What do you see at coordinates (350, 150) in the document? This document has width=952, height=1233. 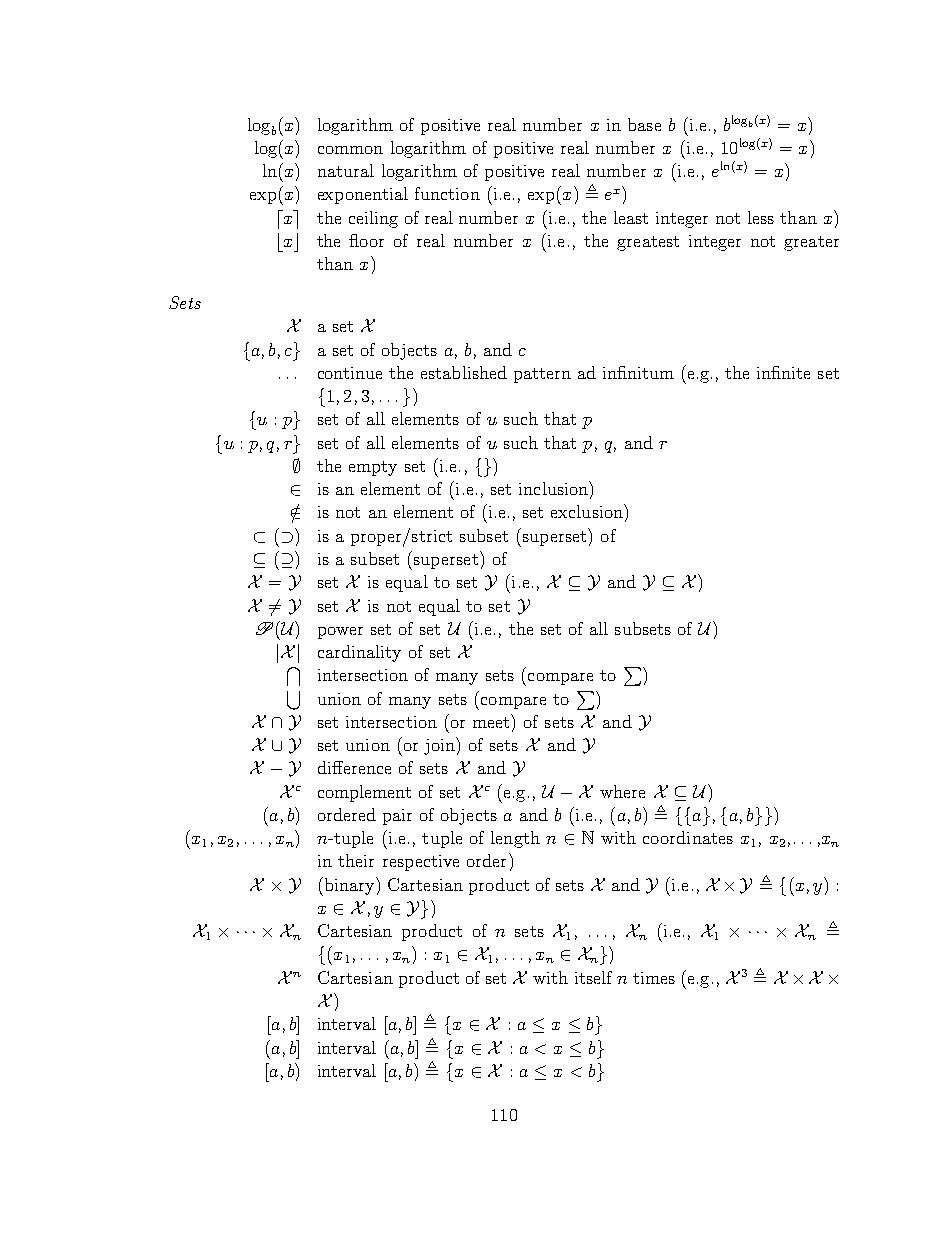 I see `common` at bounding box center [350, 150].
